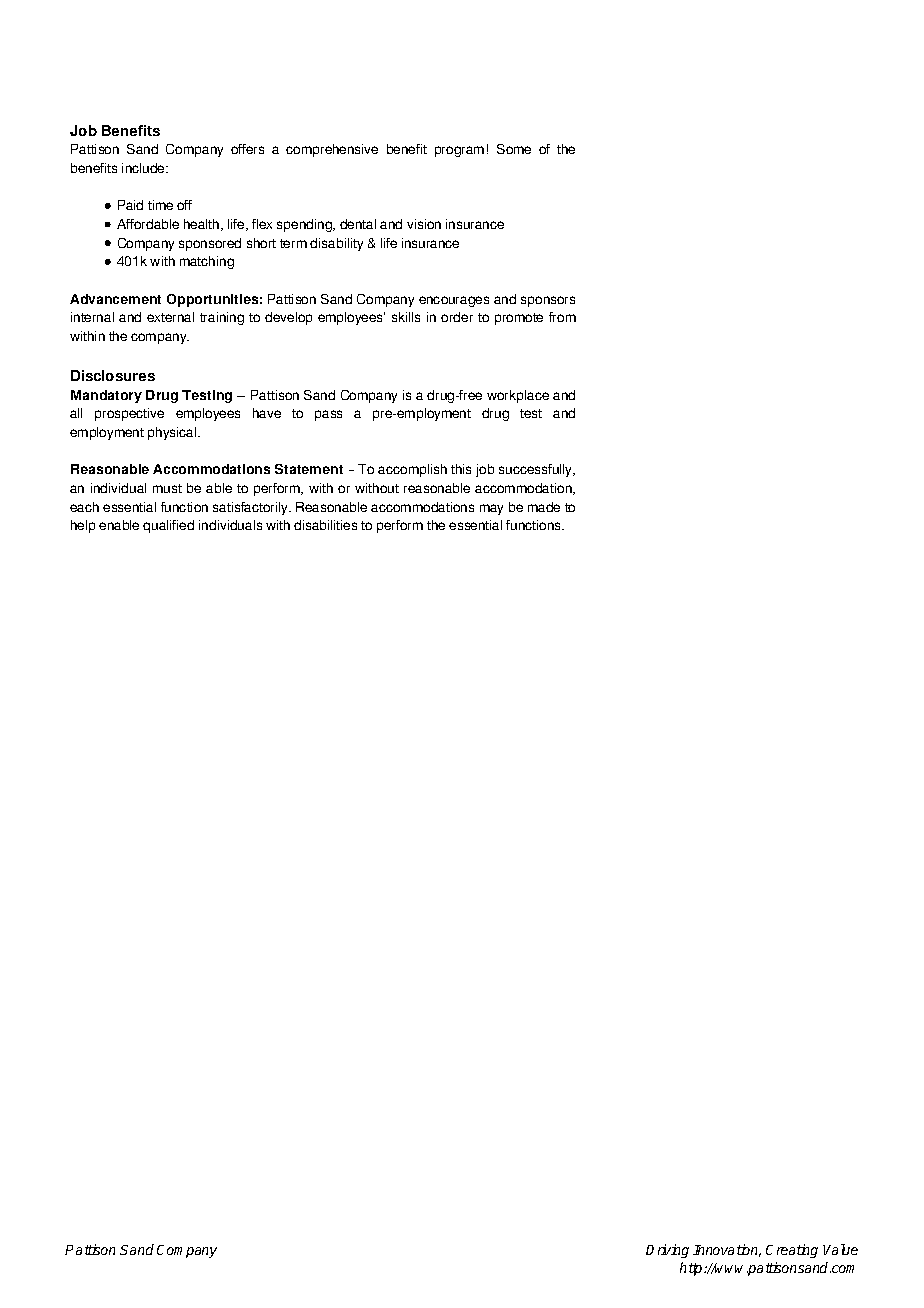 The height and width of the document is (1308, 924). Describe the element at coordinates (514, 149) in the document. I see `Some` at that location.
